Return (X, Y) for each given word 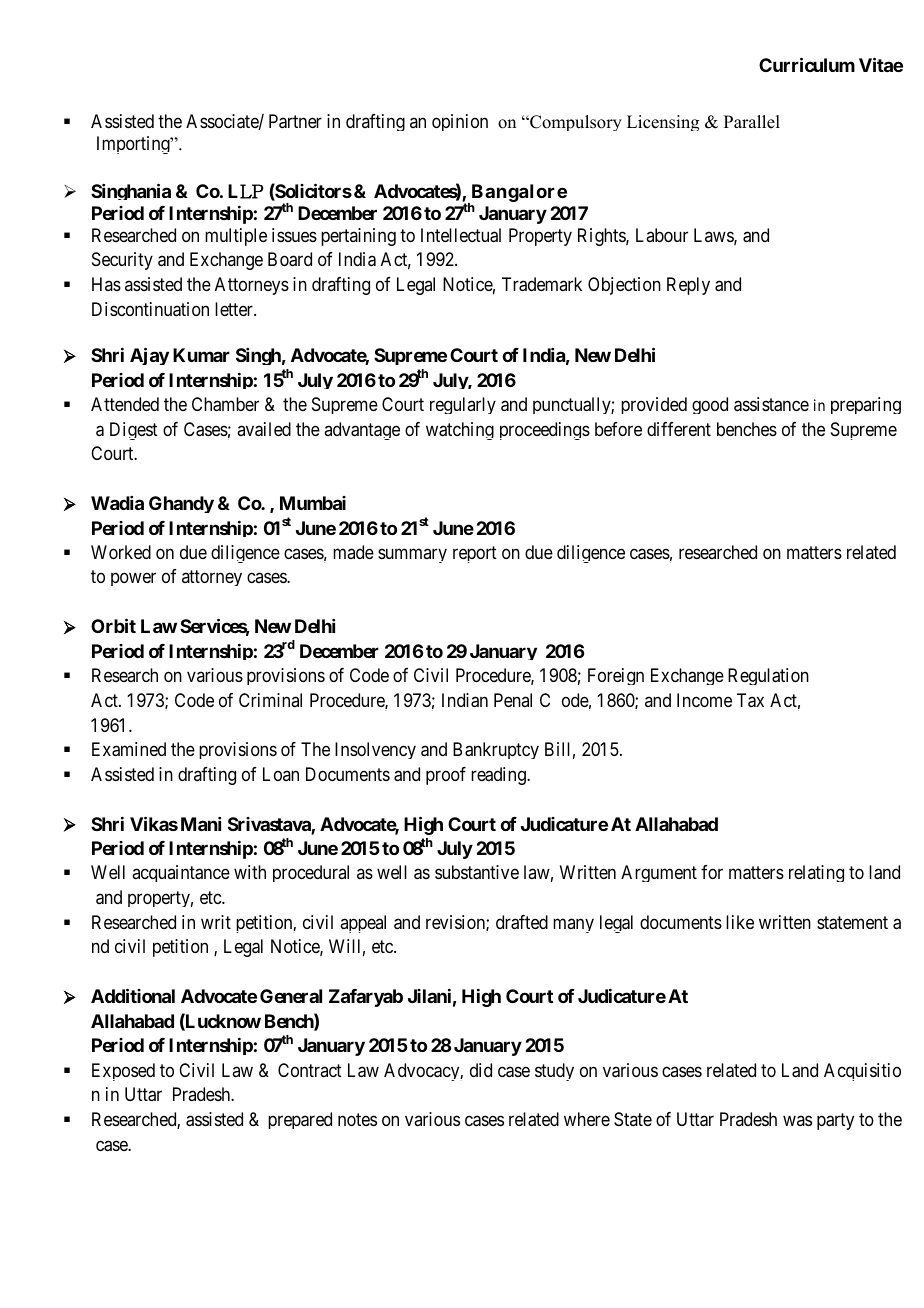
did (481, 1070)
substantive (477, 872)
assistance (771, 404)
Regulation (768, 676)
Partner (295, 121)
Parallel (752, 122)
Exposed (123, 1072)
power (133, 579)
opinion (460, 122)
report (475, 554)
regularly (463, 405)
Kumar (201, 355)
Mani (201, 824)
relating (816, 873)
